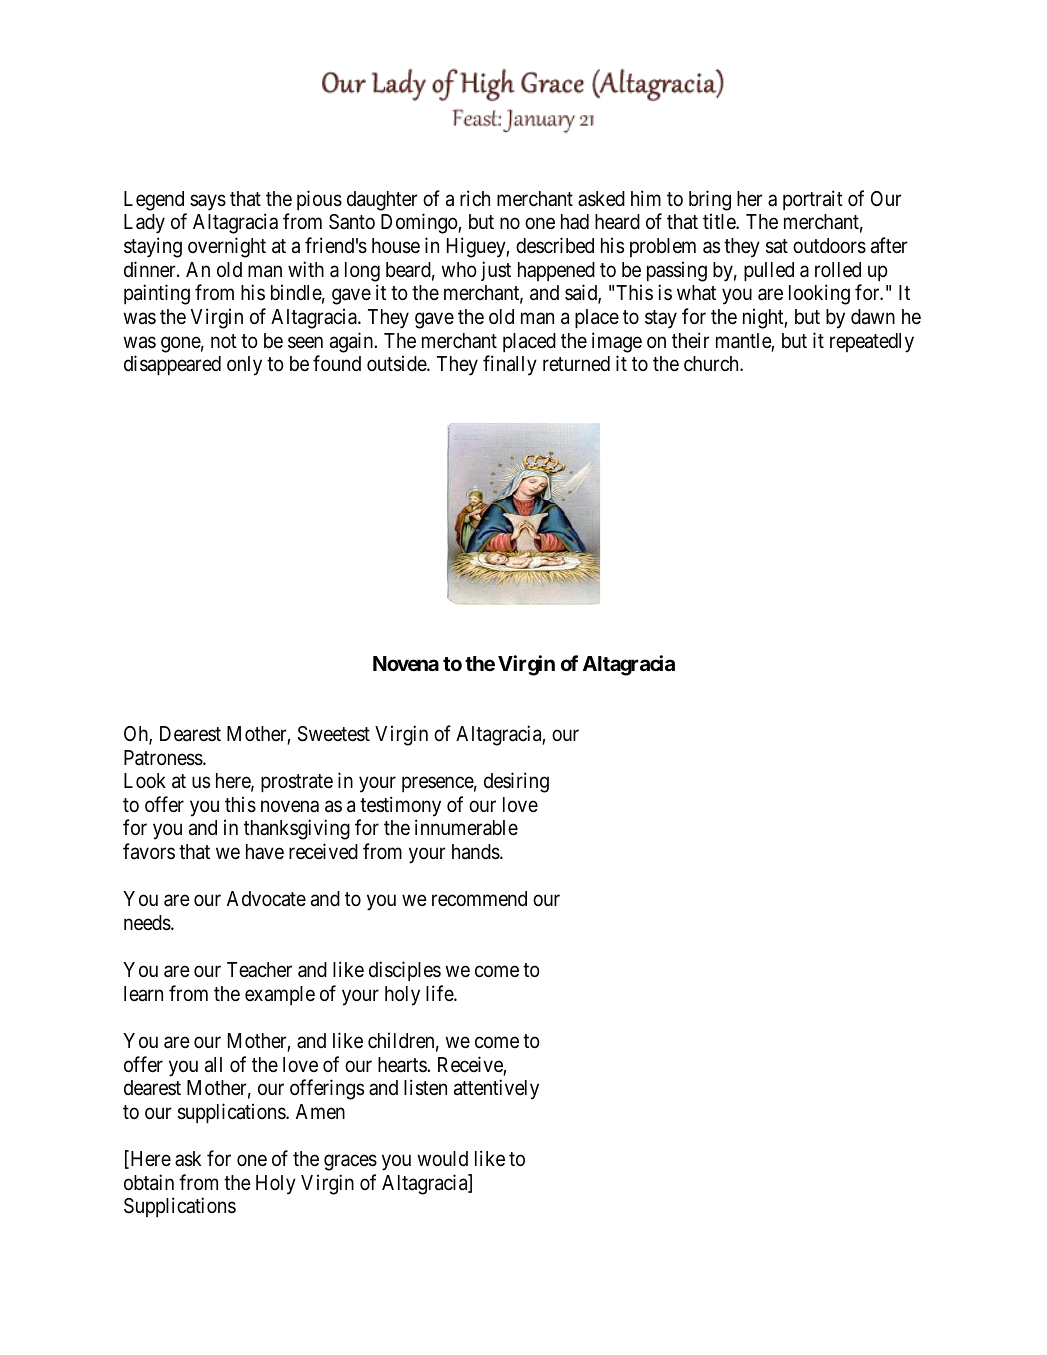 This screenshot has height=1355, width=1047. Describe the element at coordinates (712, 364) in the screenshot. I see `church` at that location.
